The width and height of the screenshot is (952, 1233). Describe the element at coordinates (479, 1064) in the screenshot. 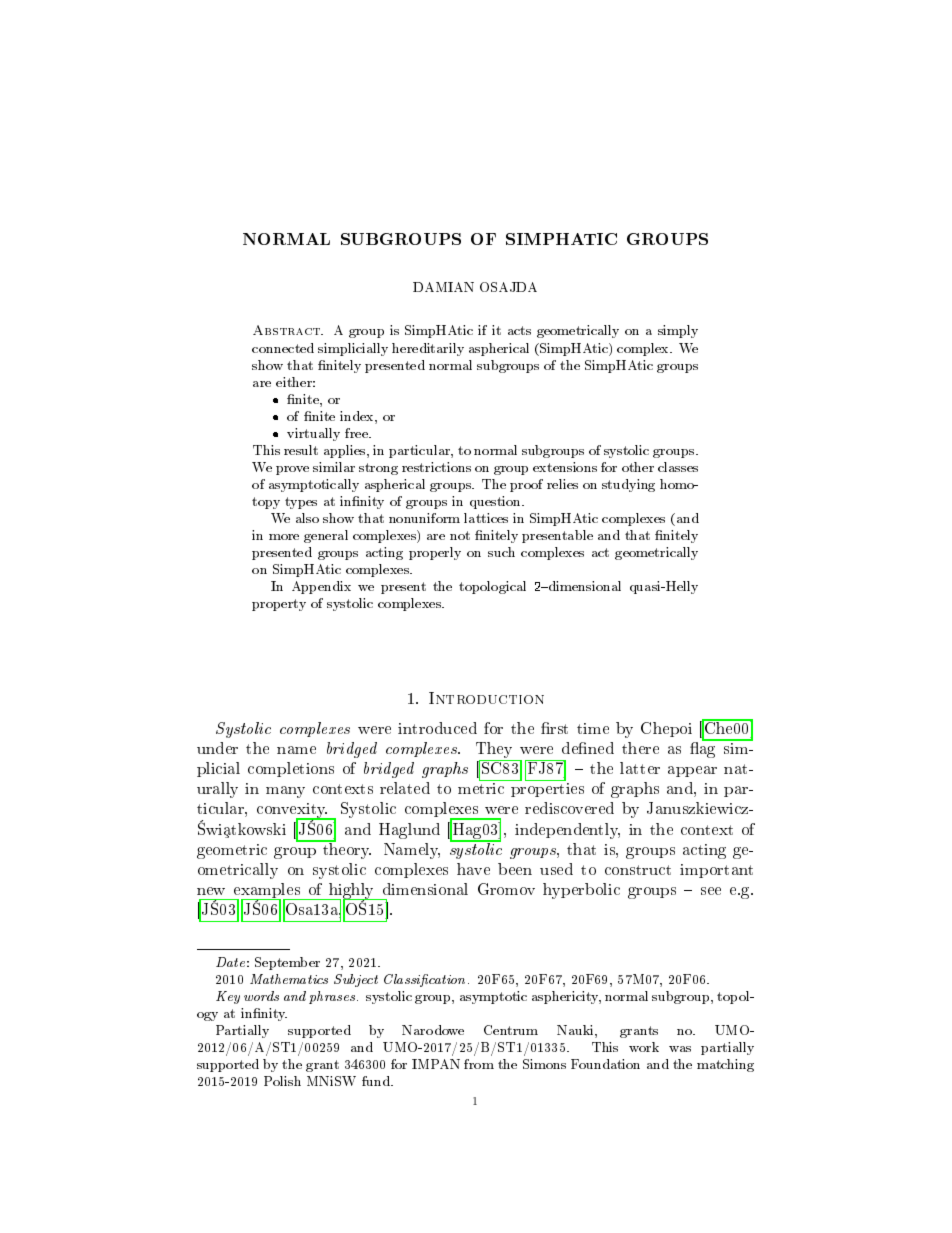

I see `from` at that location.
